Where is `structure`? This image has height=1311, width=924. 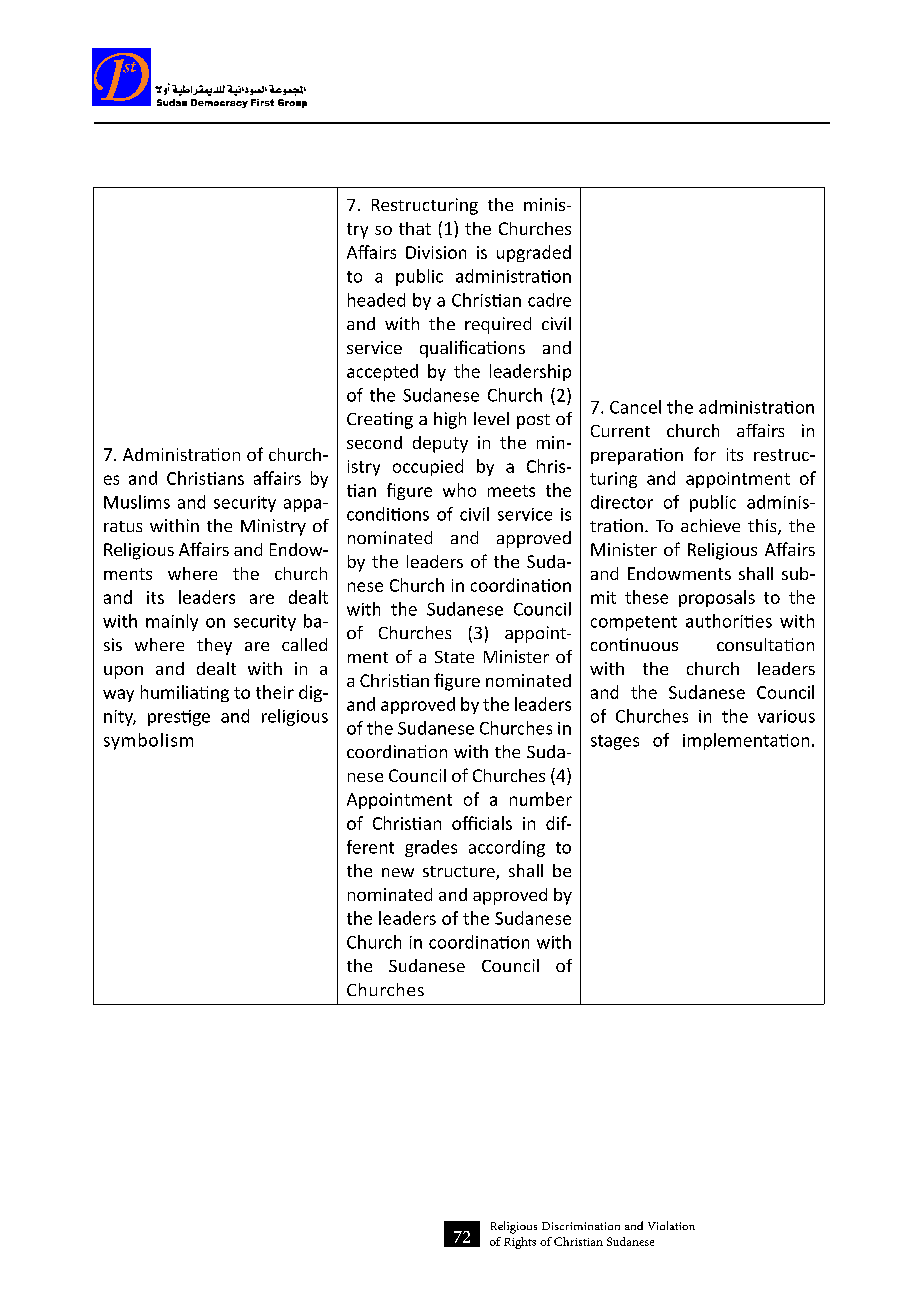 structure is located at coordinates (460, 873).
